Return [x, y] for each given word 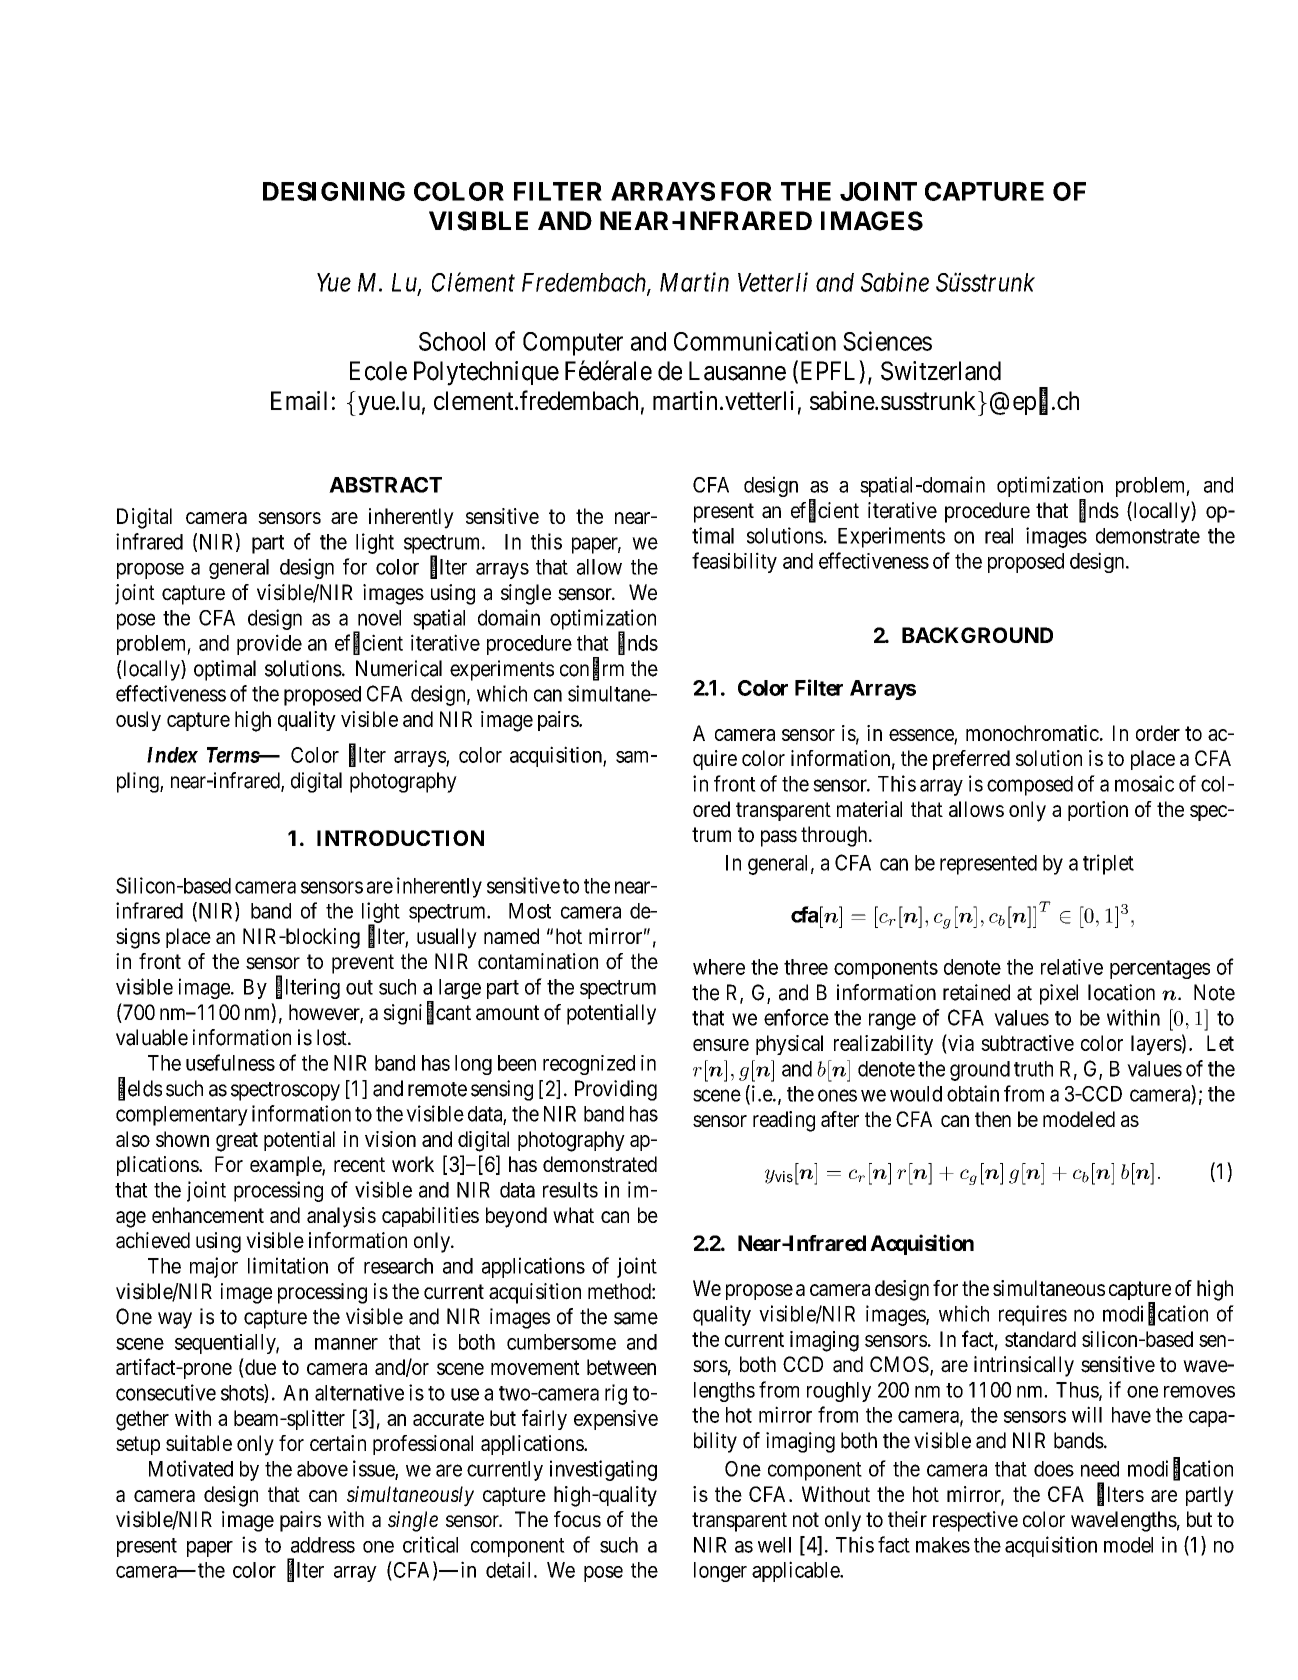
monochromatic [1032, 733]
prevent [363, 964]
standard [1040, 1339]
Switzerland [941, 371]
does [1054, 1469]
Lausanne [737, 371]
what [573, 1215]
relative [1072, 967]
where [719, 967]
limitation [288, 1265]
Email [299, 400]
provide [269, 644]
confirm [592, 669]
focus [577, 1519]
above [322, 1469]
